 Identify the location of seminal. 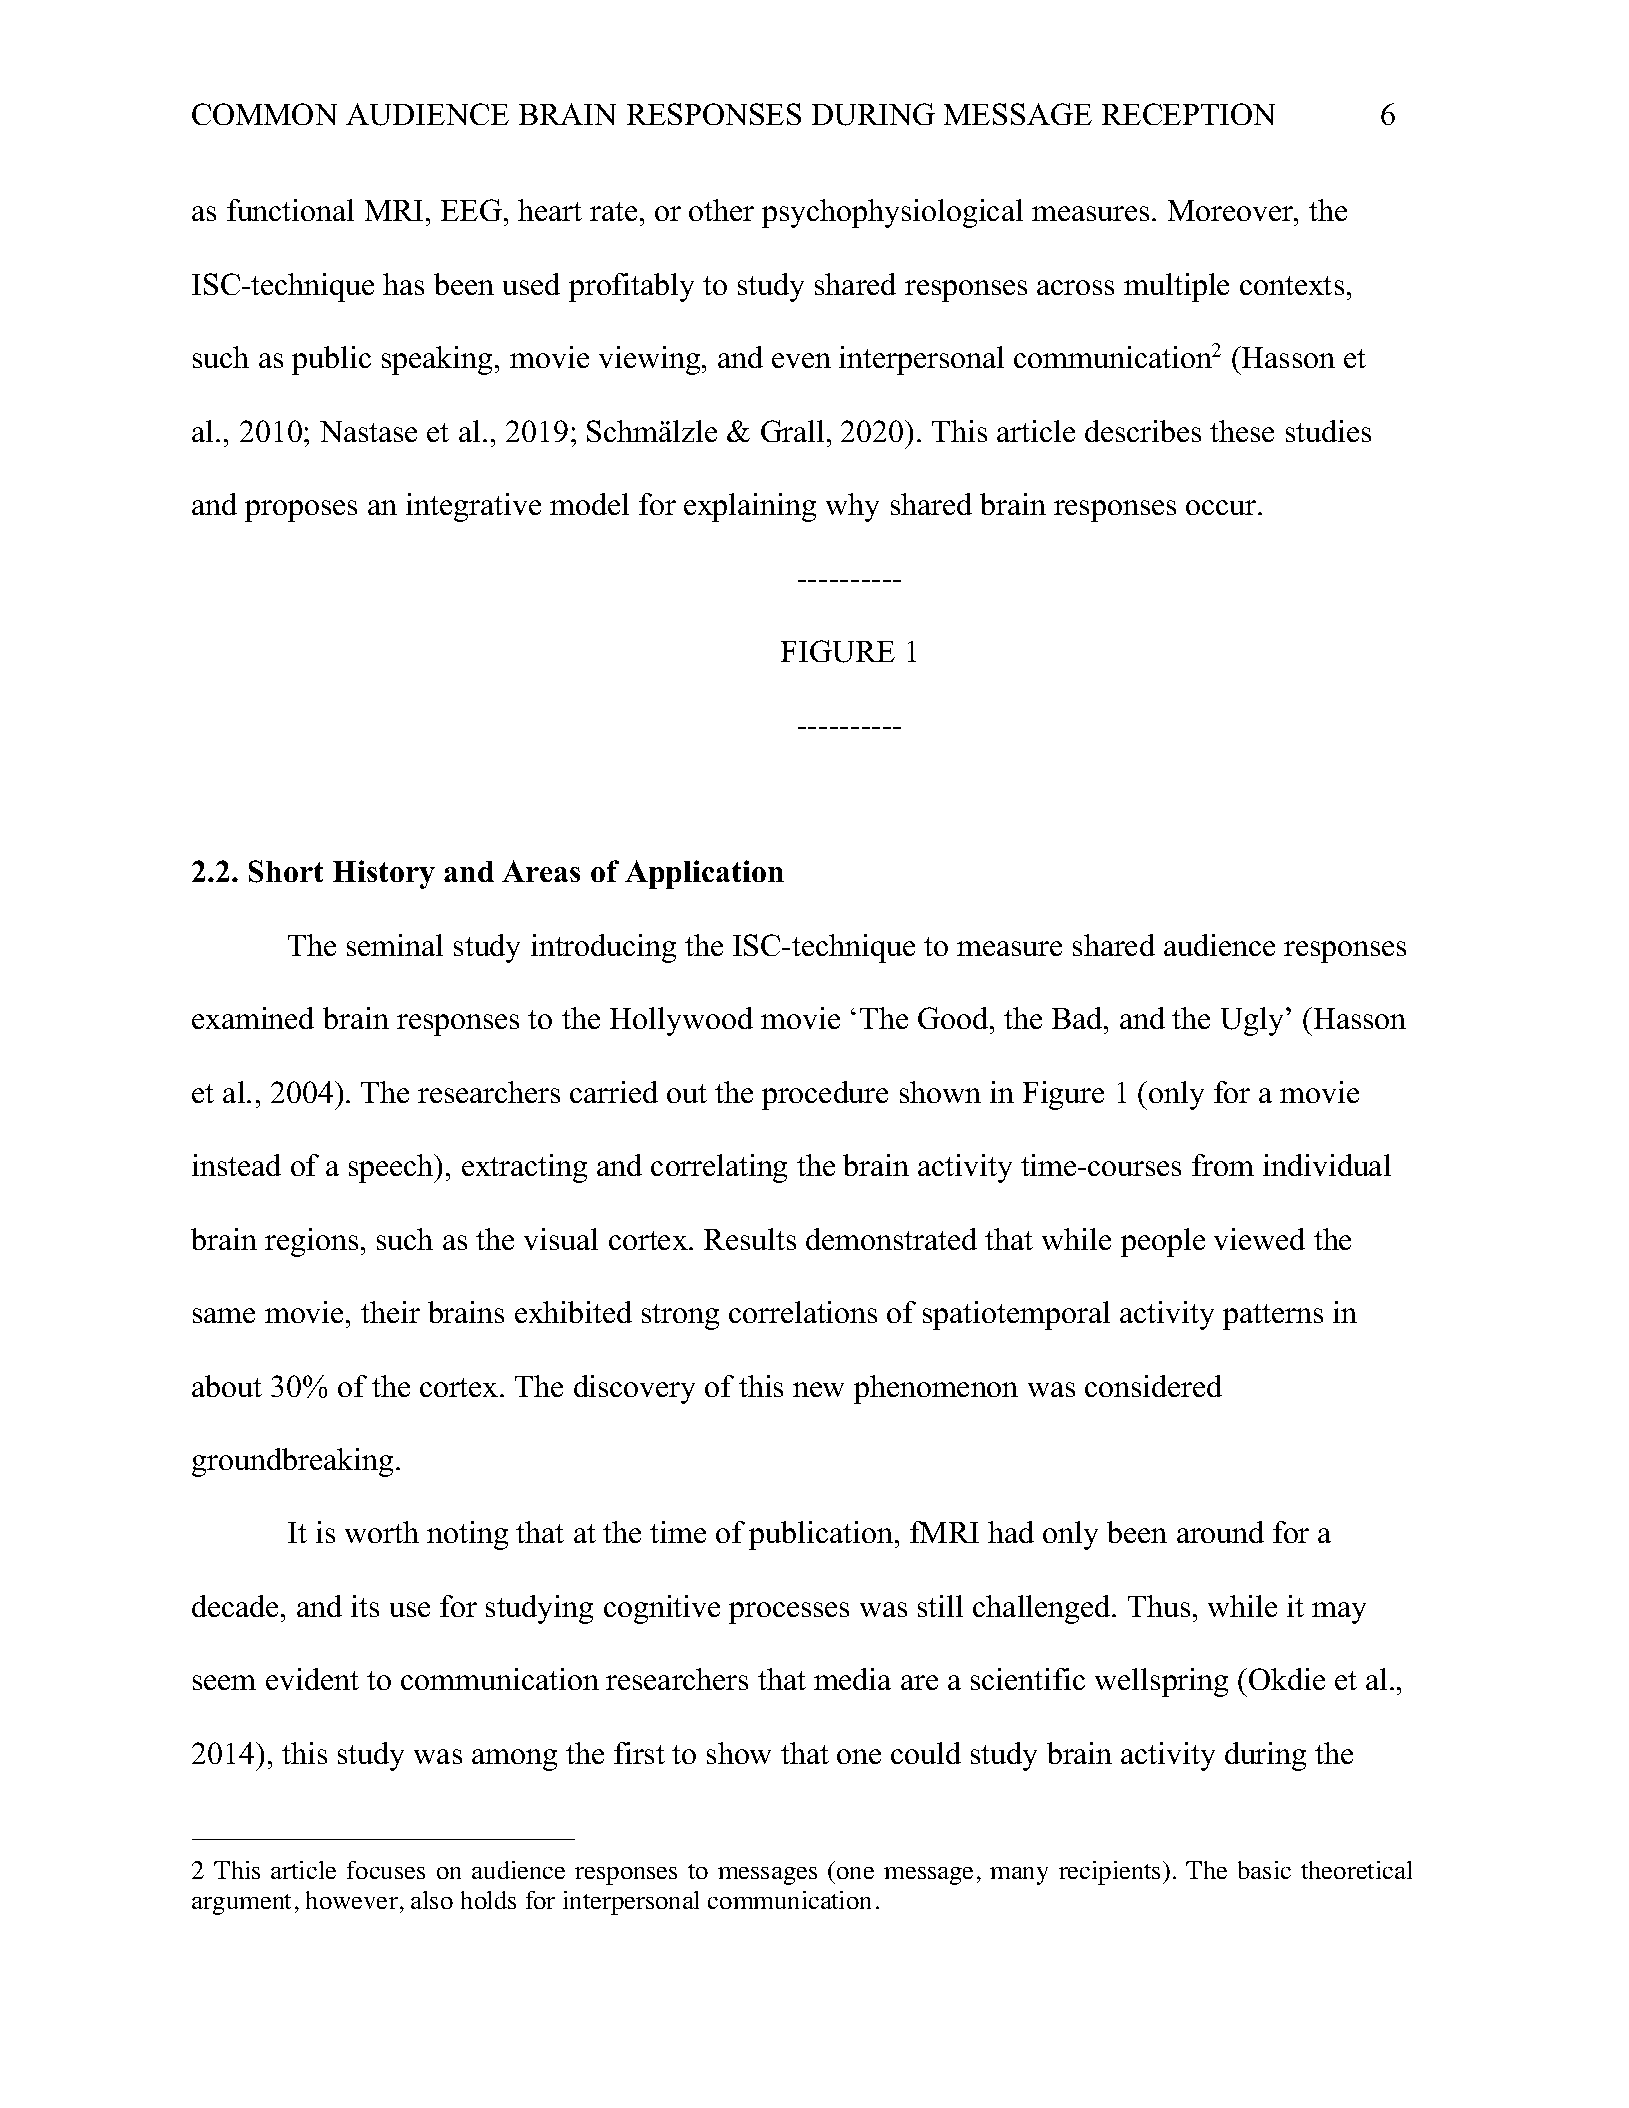
(395, 945).
